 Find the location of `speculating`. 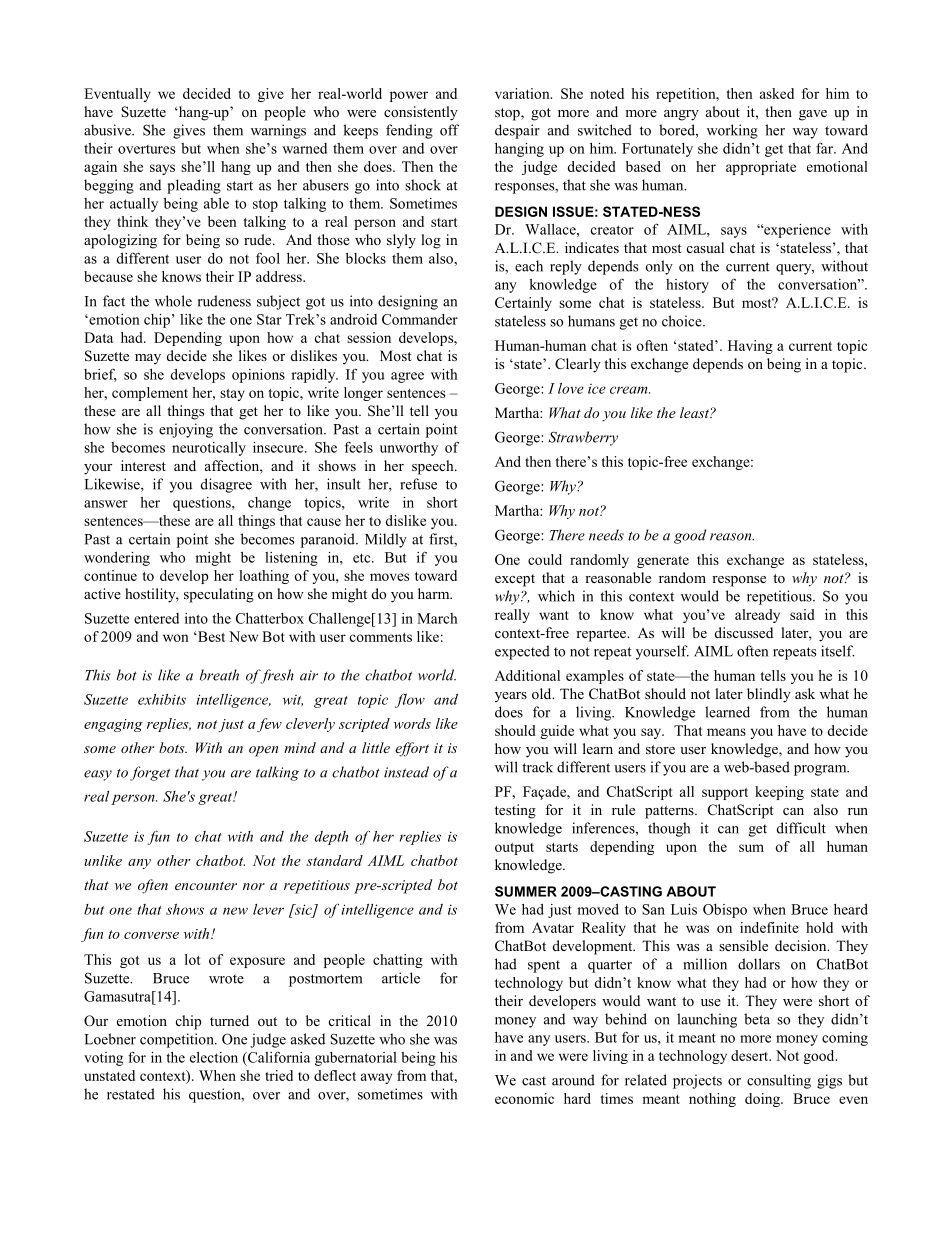

speculating is located at coordinates (219, 595).
